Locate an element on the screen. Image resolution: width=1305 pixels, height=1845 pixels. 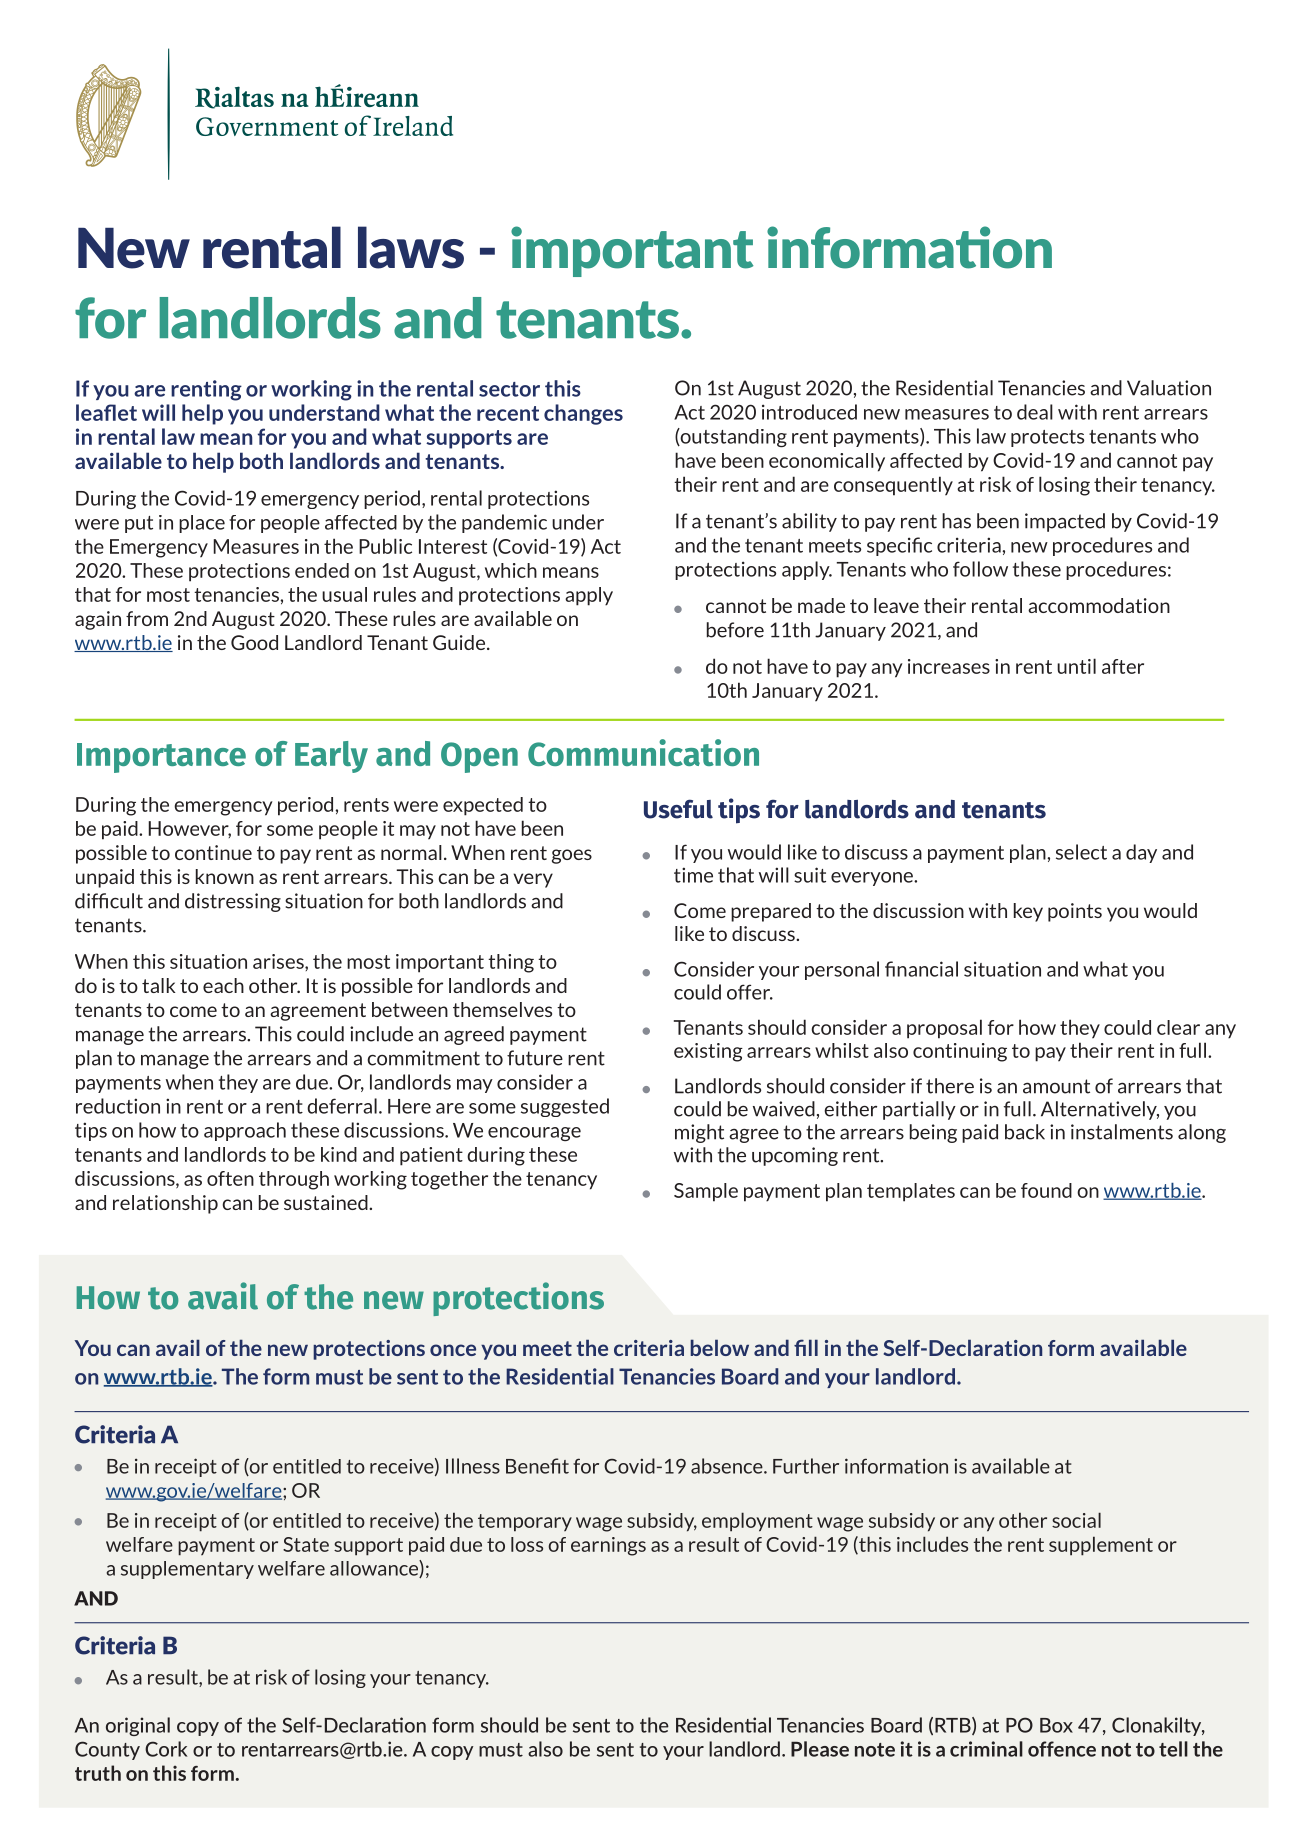
before is located at coordinates (735, 630).
